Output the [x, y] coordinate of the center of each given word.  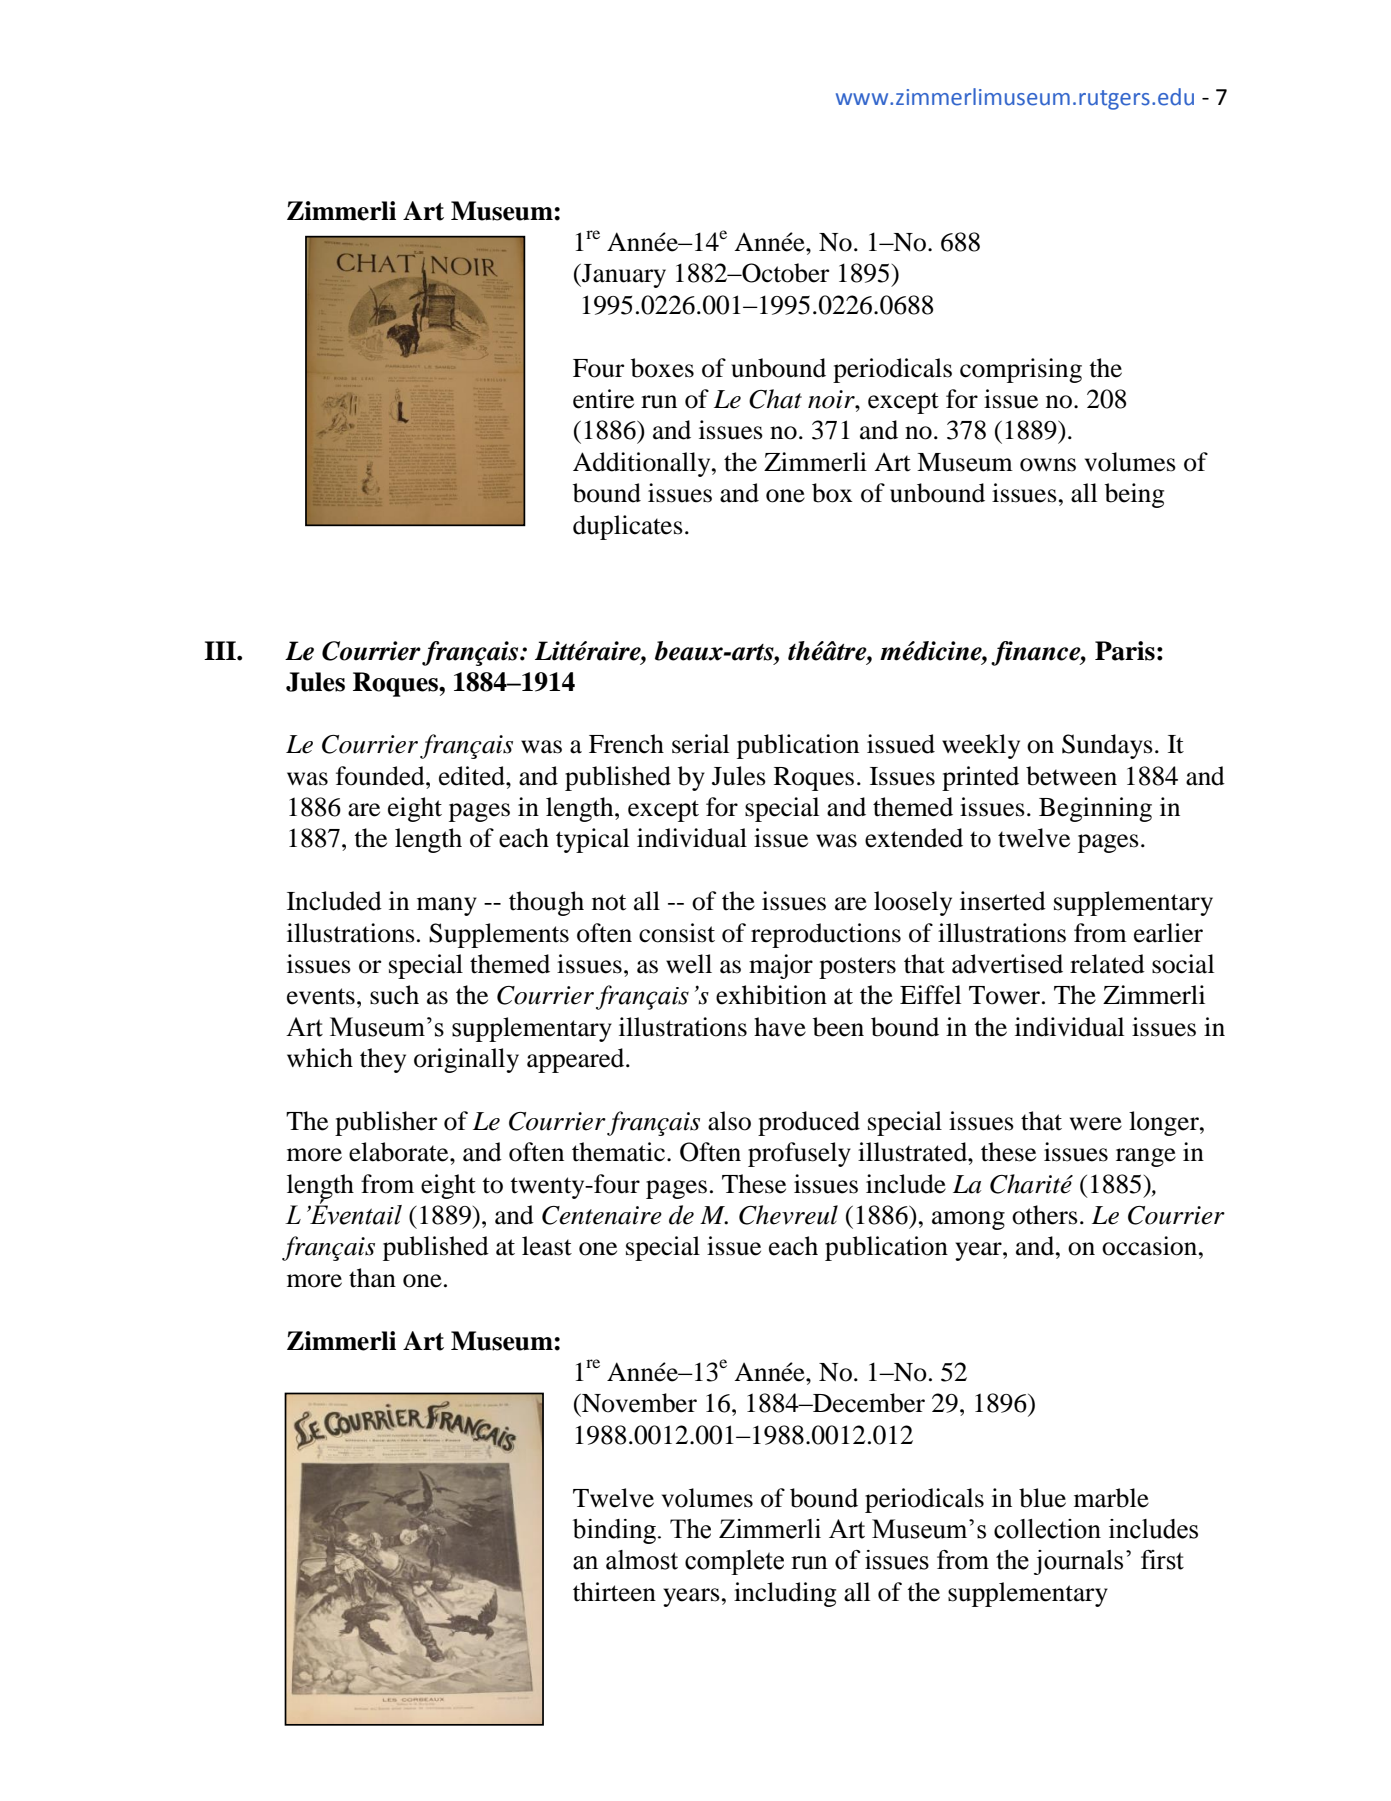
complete [734, 1562]
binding [614, 1531]
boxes [662, 368]
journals [1078, 1562]
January [623, 276]
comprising [1021, 370]
